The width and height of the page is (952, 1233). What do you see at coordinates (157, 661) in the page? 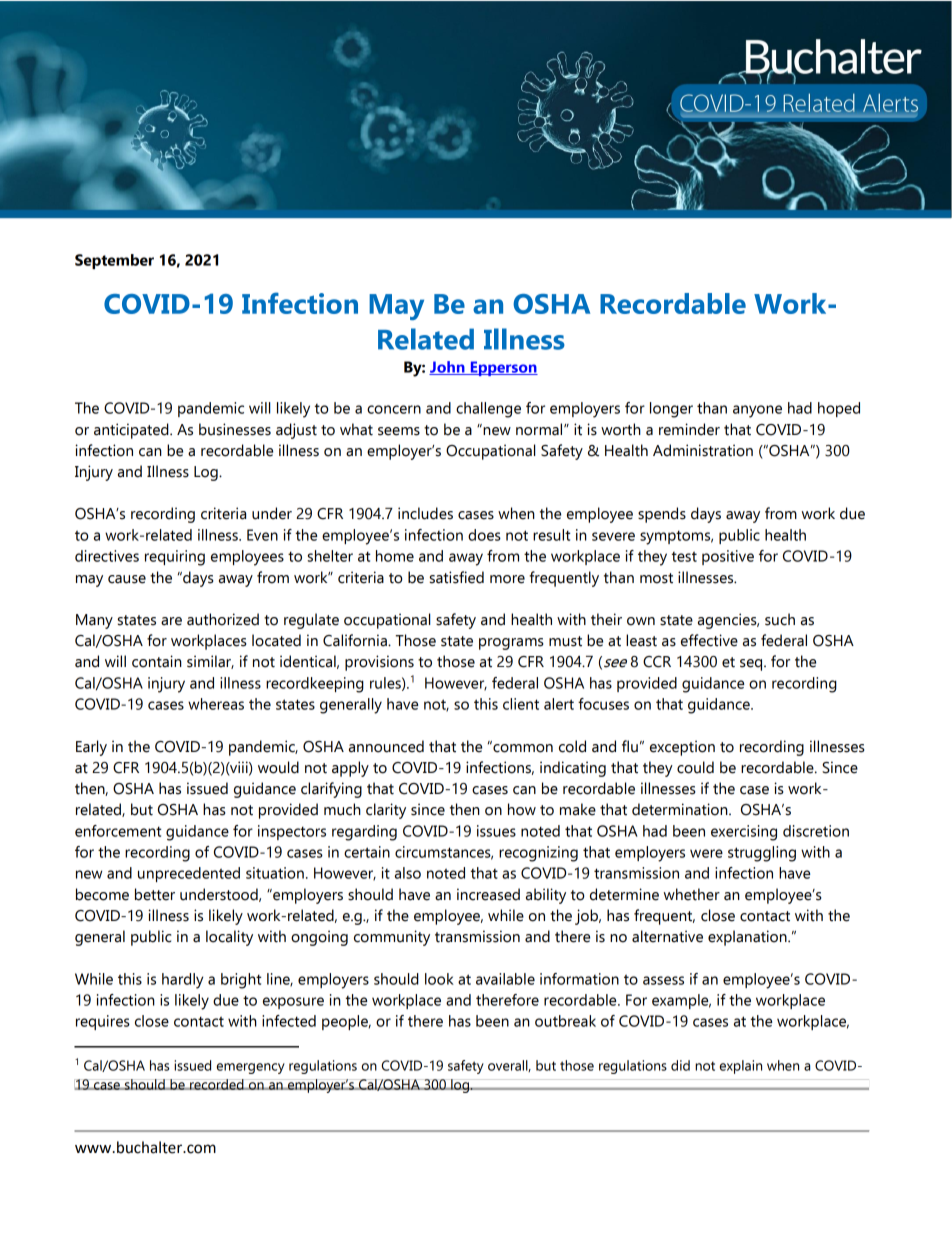
I see `contain` at bounding box center [157, 661].
